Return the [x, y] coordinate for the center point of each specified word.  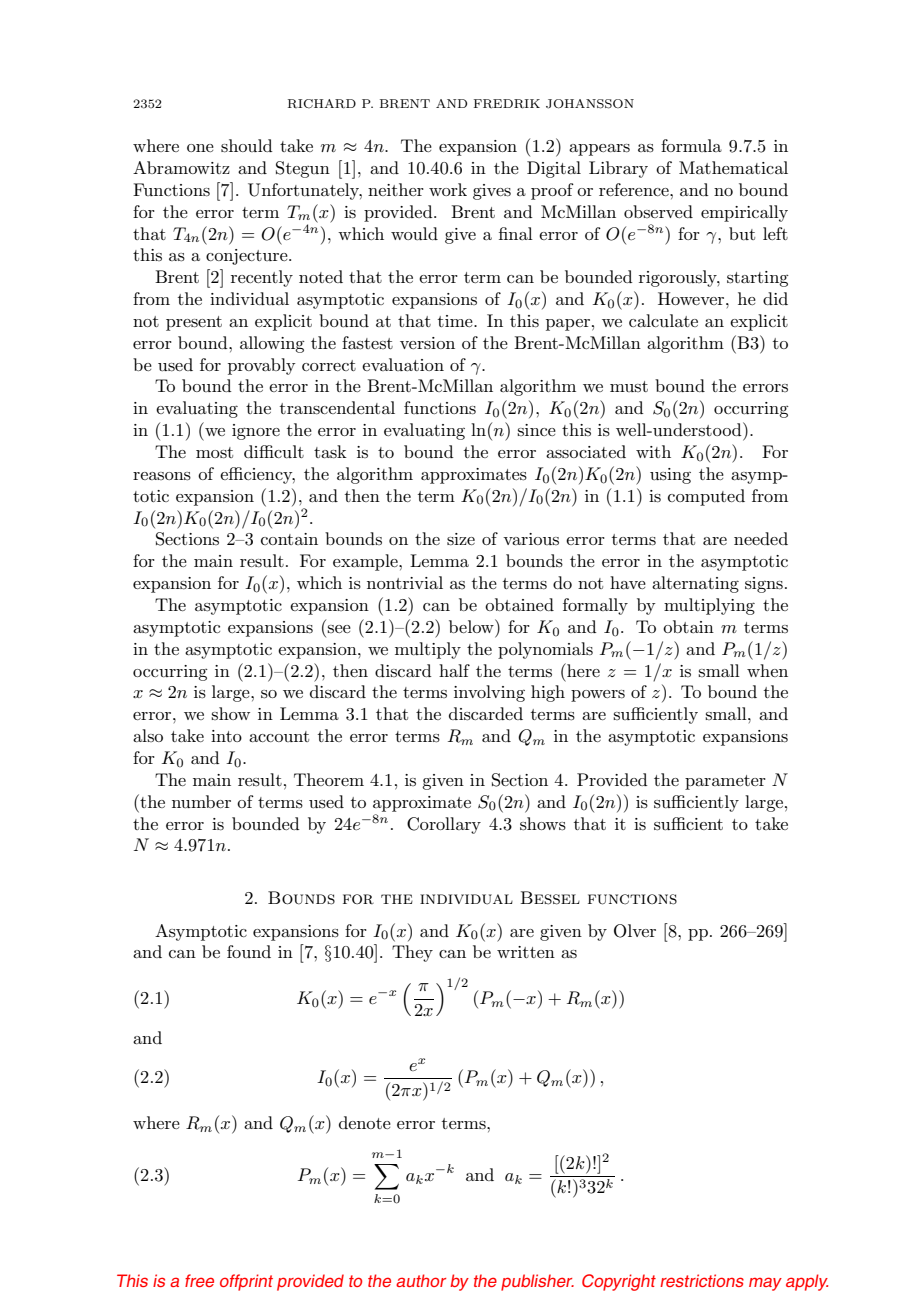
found [249, 951]
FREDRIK [507, 104]
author [421, 1280]
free [199, 1280]
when [767, 670]
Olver [635, 931]
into [226, 736]
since [536, 430]
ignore [256, 432]
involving [489, 693]
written [526, 952]
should [247, 146]
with [653, 451]
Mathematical [733, 167]
